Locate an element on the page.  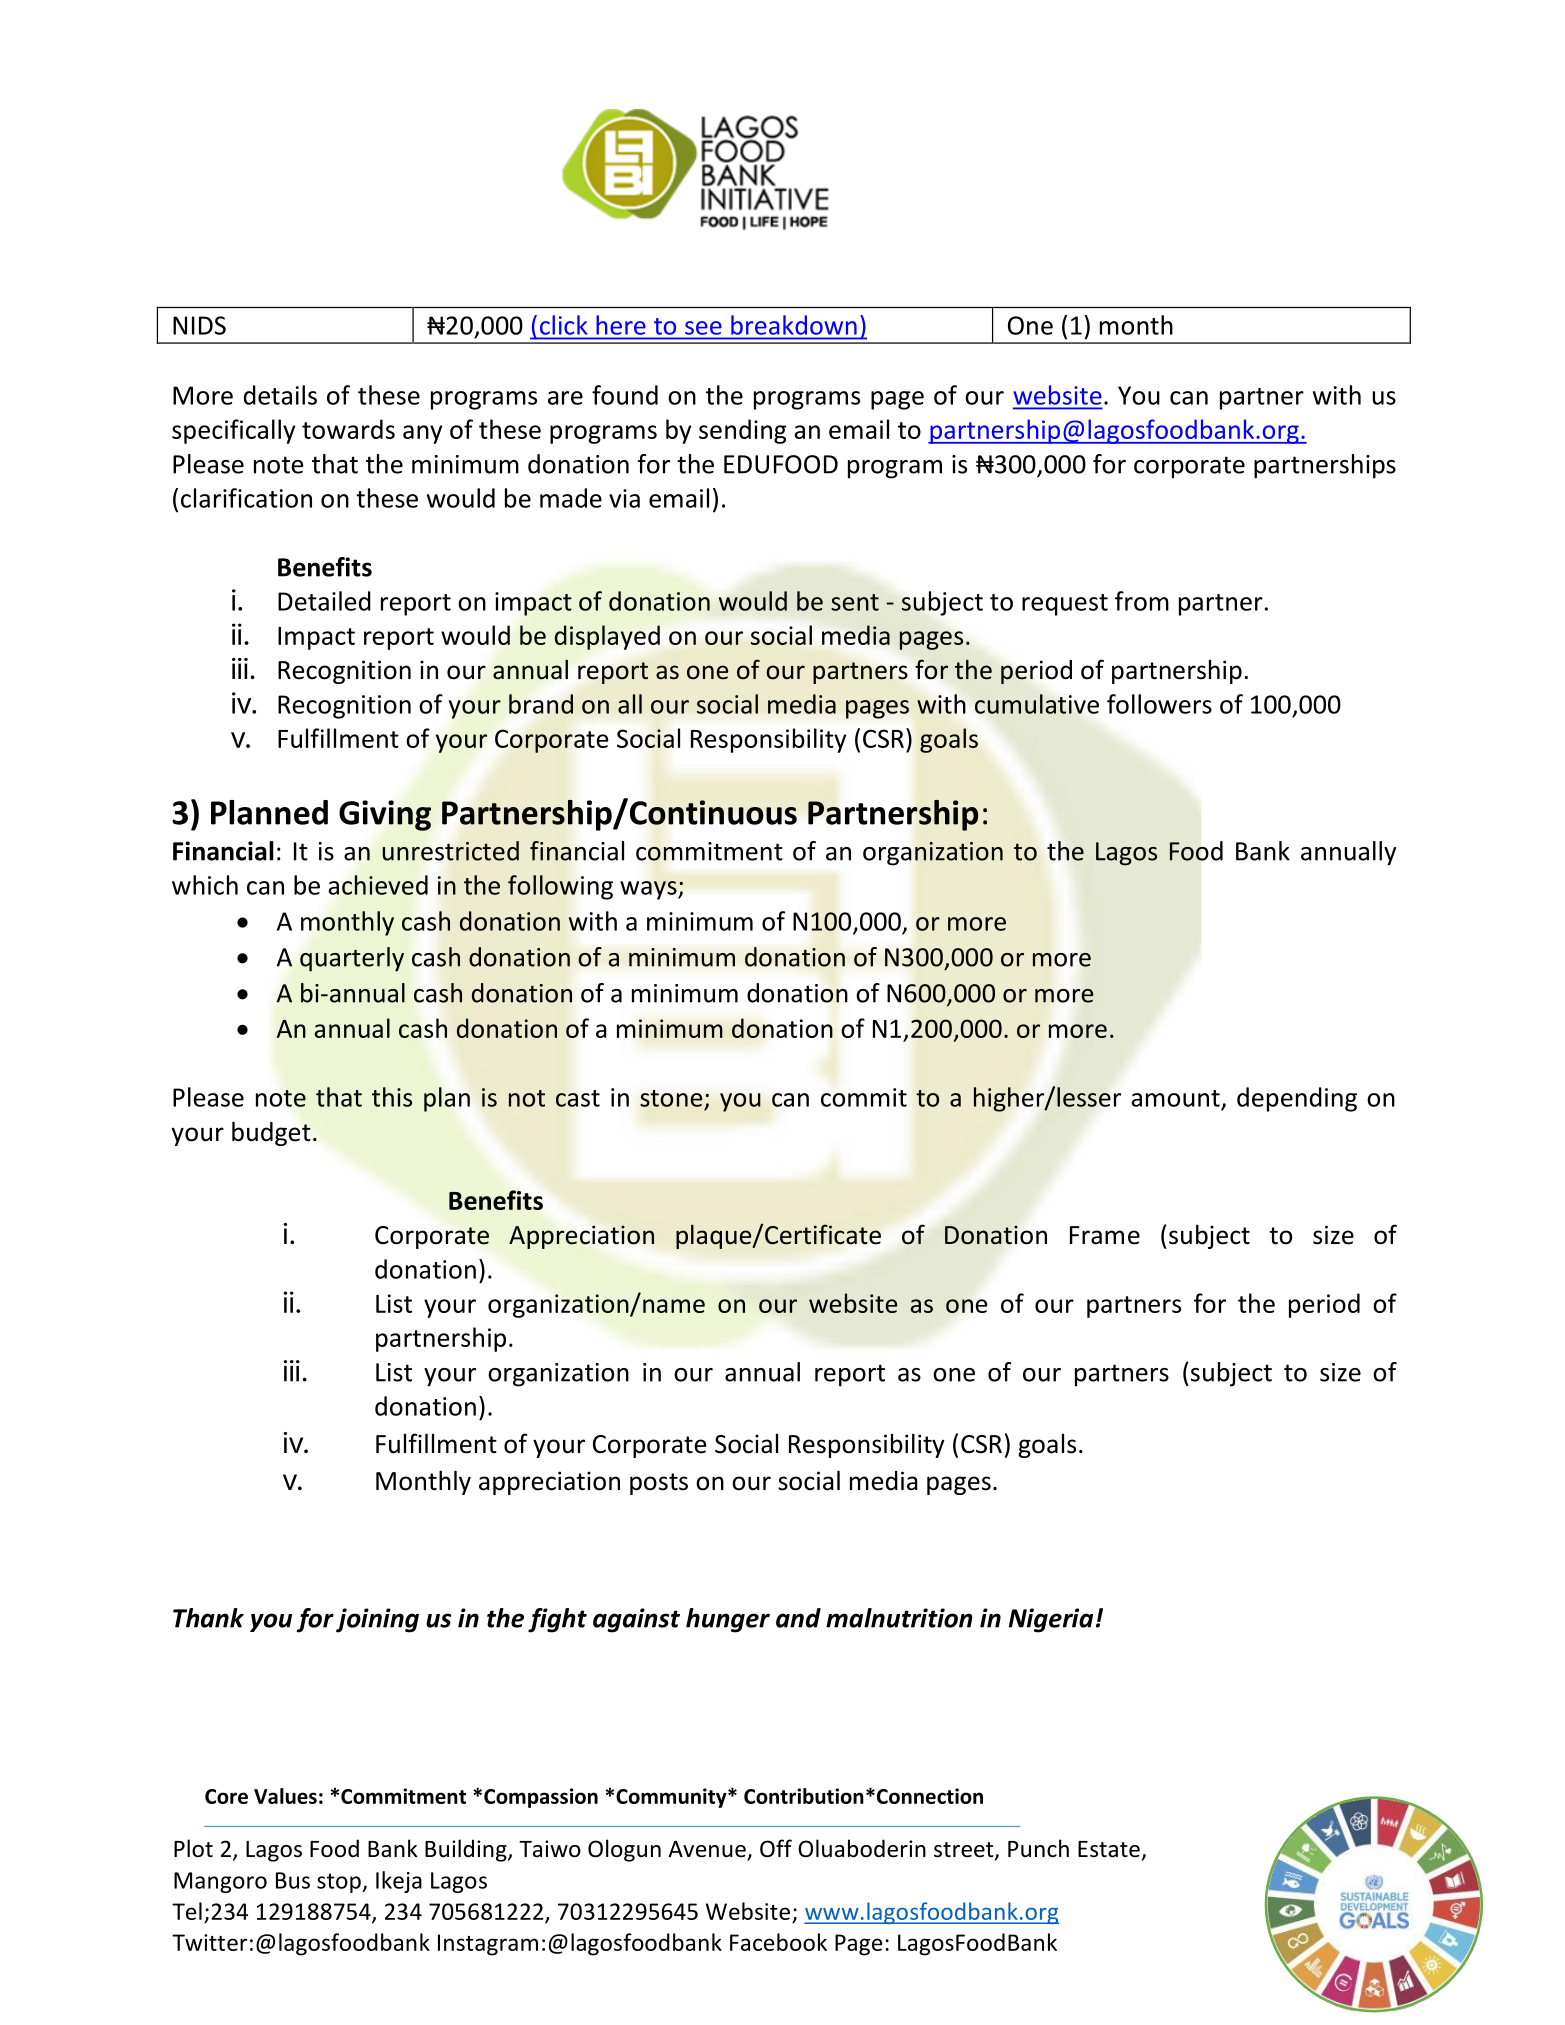
joining is located at coordinates (377, 1620).
